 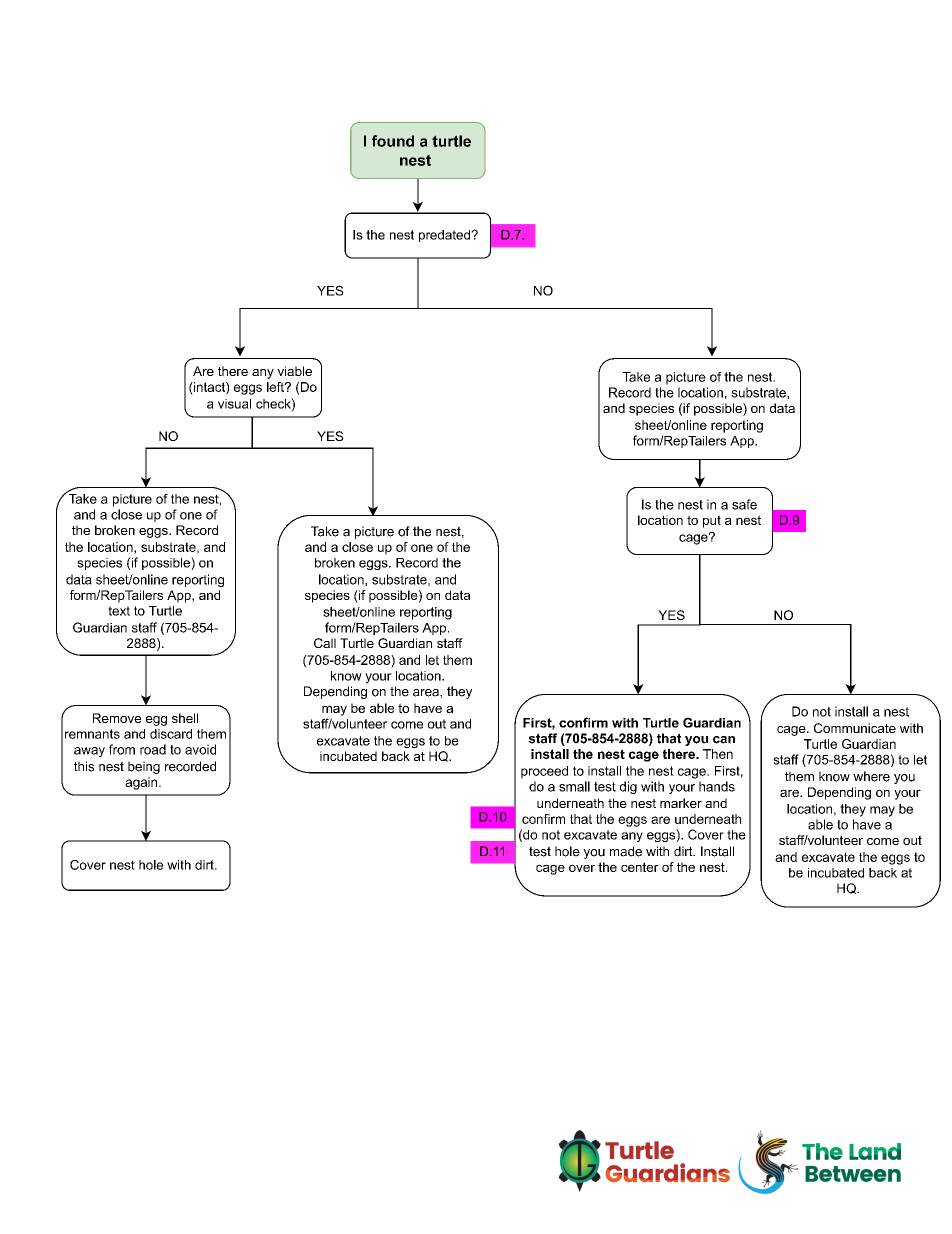 I want to click on predated, so click(x=445, y=236).
